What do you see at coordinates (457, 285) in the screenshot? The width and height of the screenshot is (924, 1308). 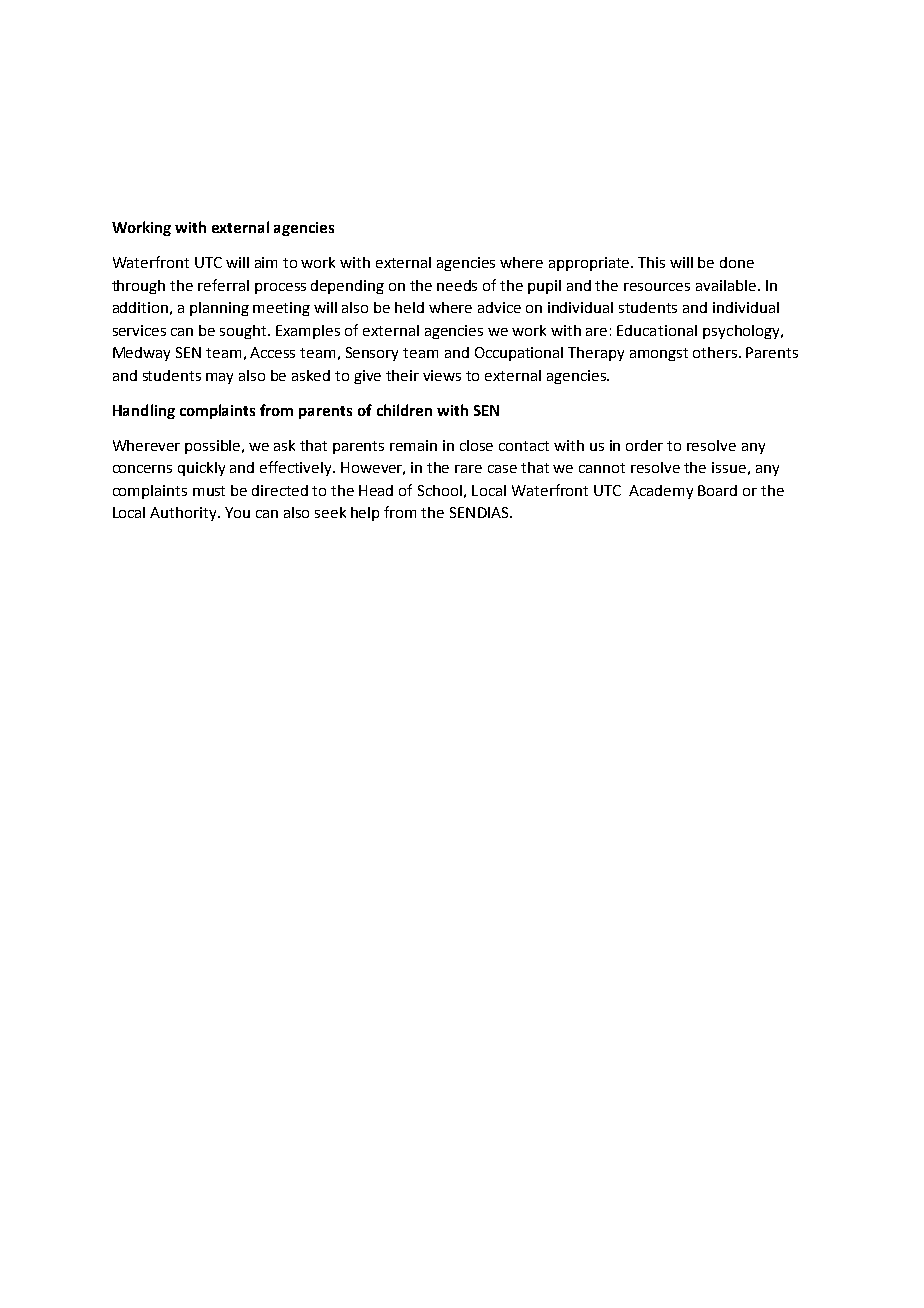 I see `needs` at bounding box center [457, 285].
